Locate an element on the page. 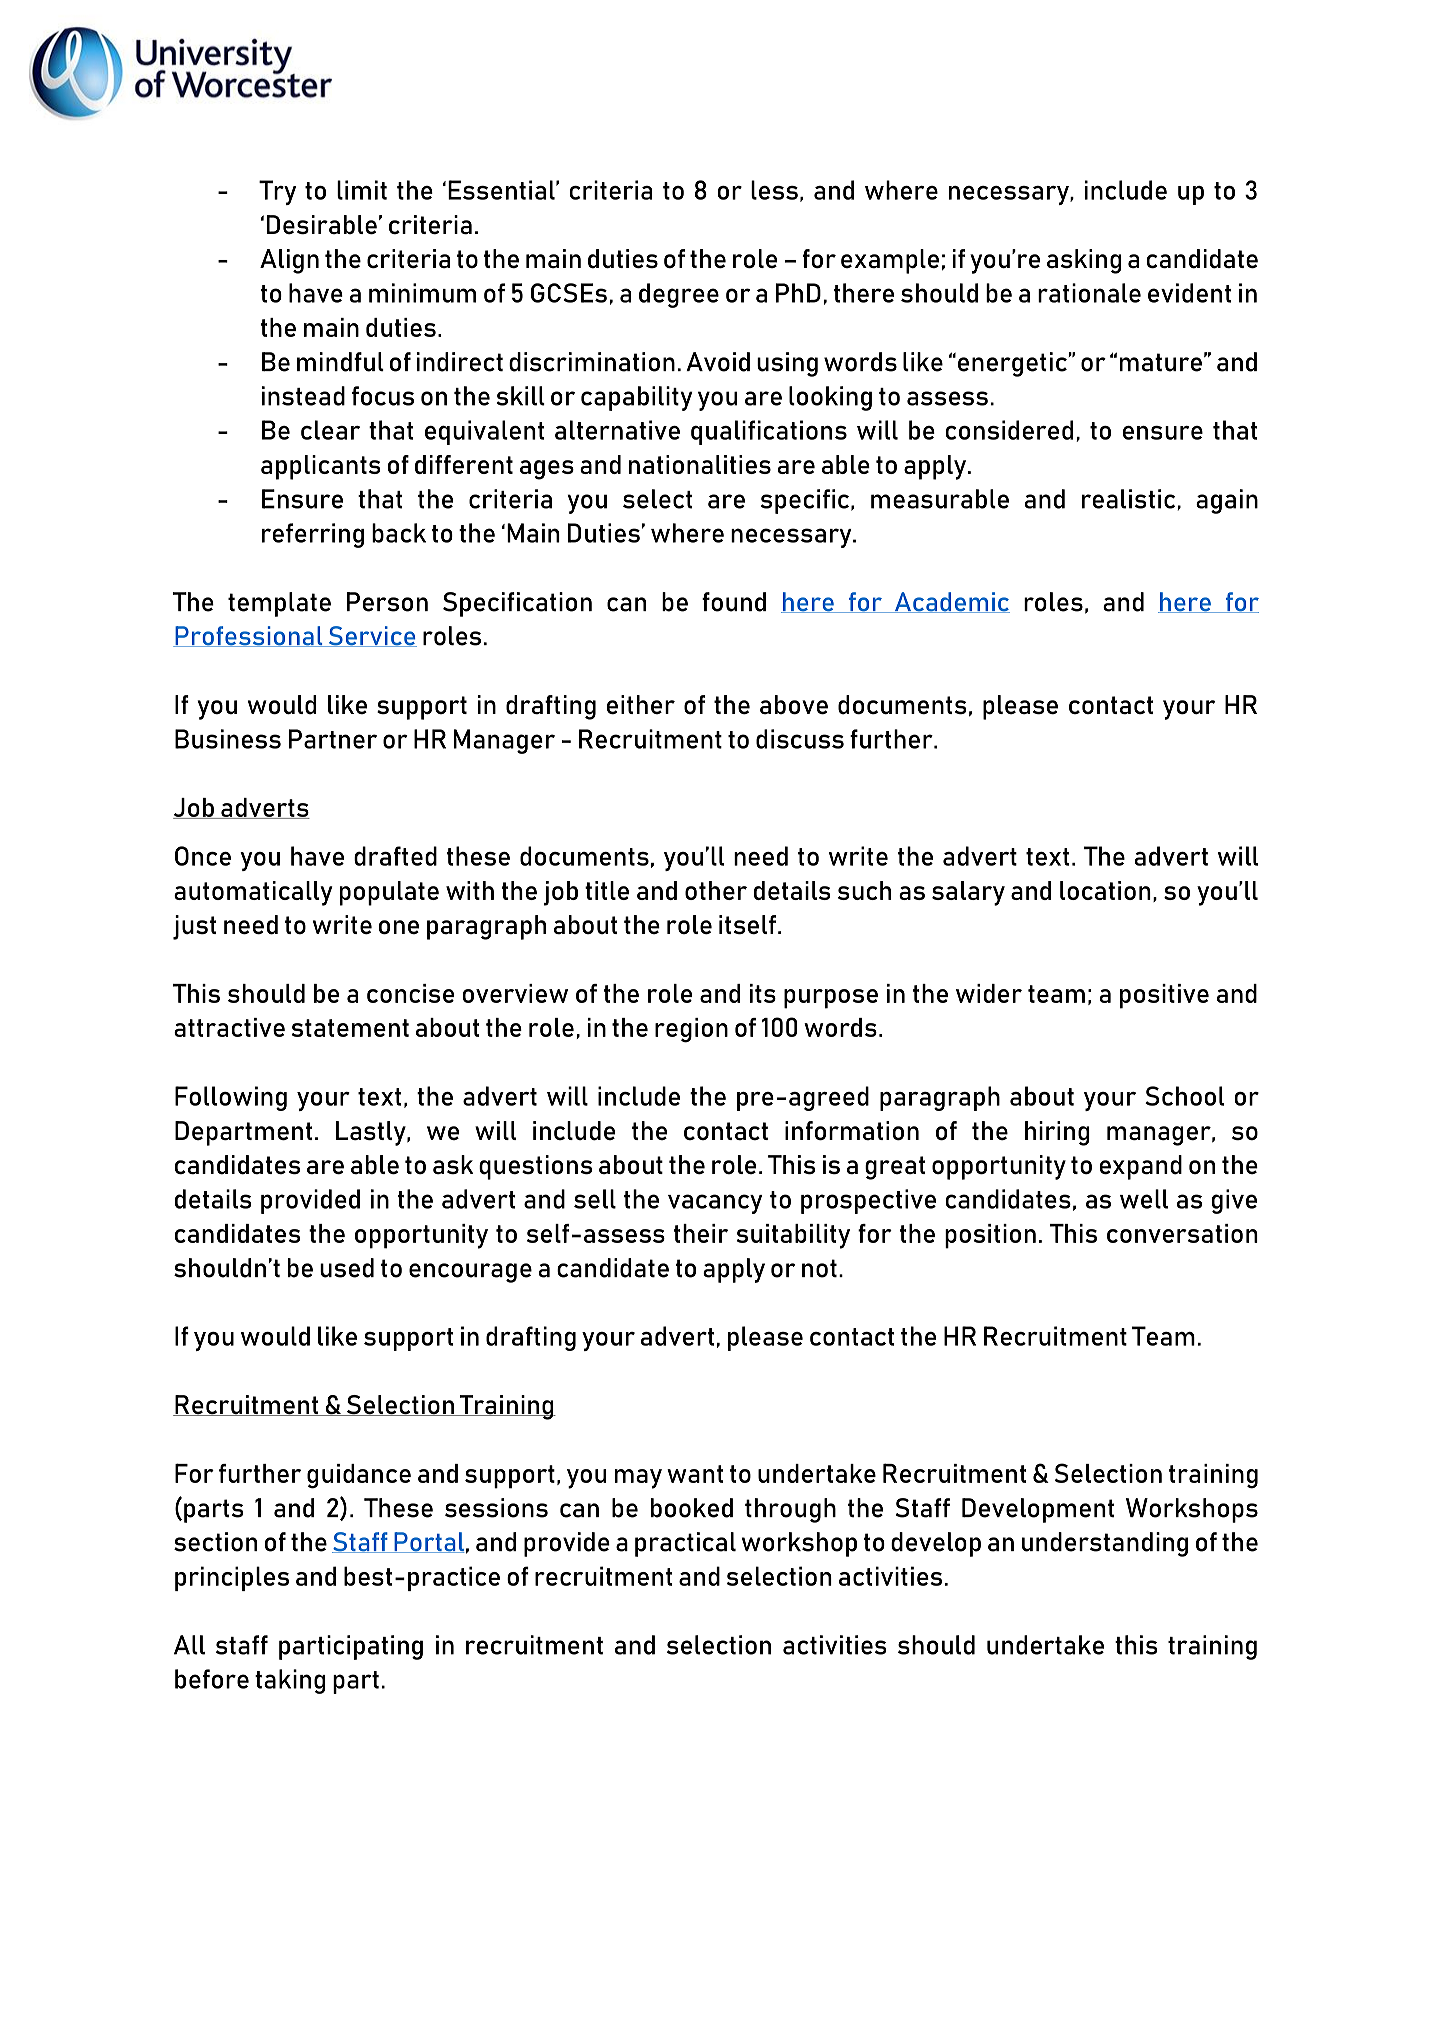  understanding is located at coordinates (1105, 1544).
